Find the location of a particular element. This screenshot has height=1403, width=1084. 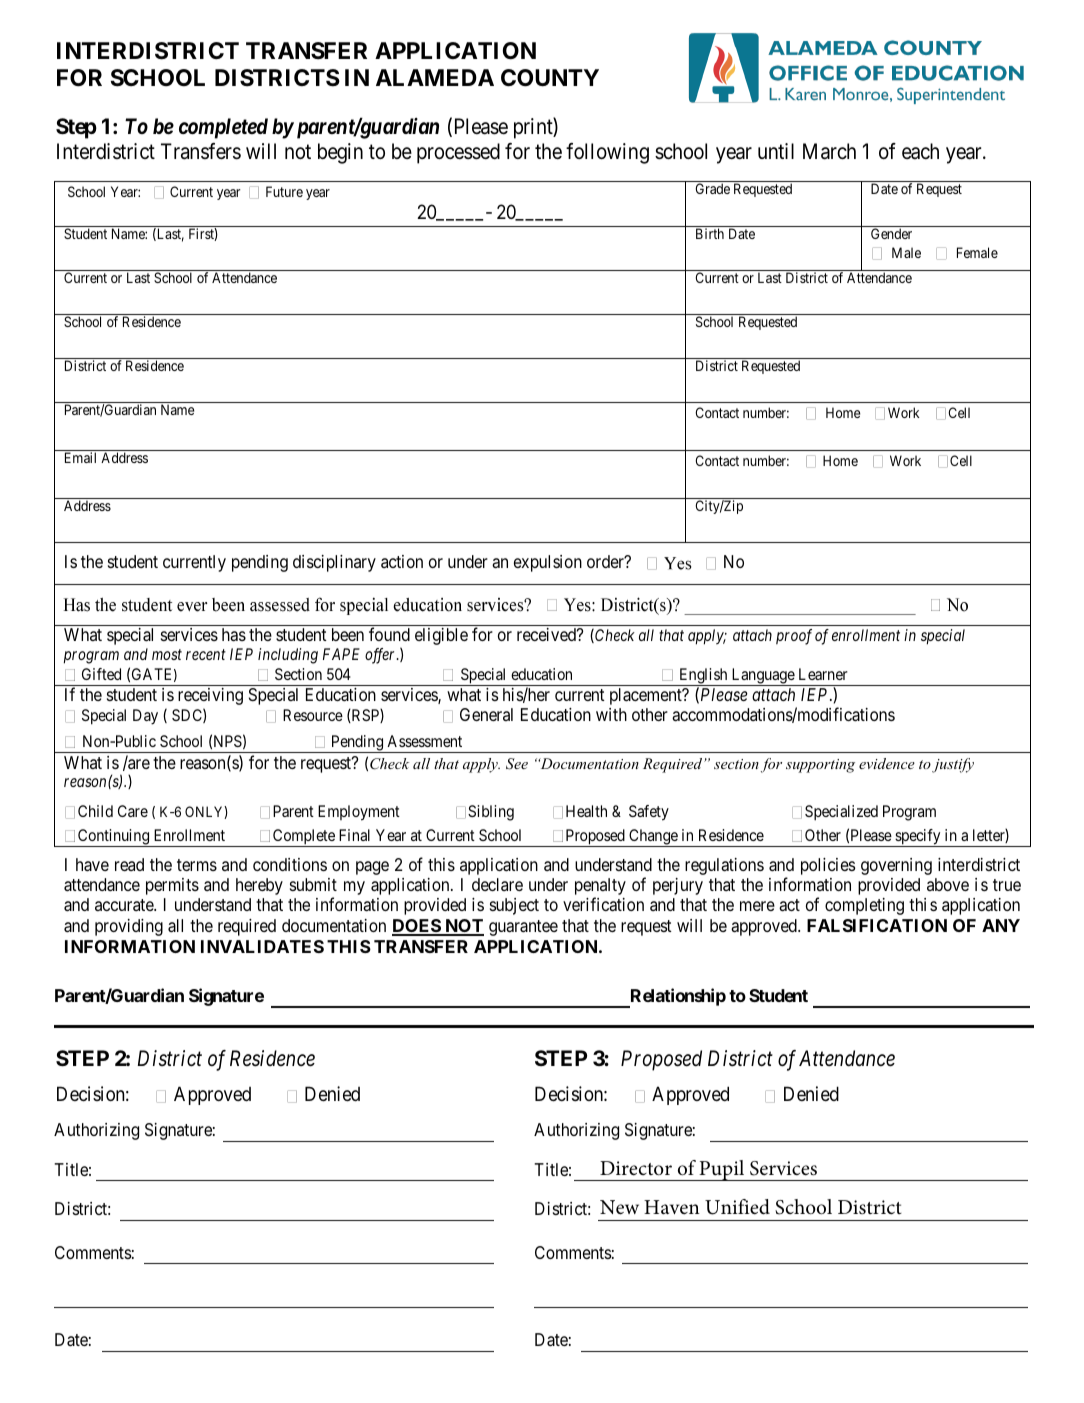

COUNTY is located at coordinates (550, 78).
